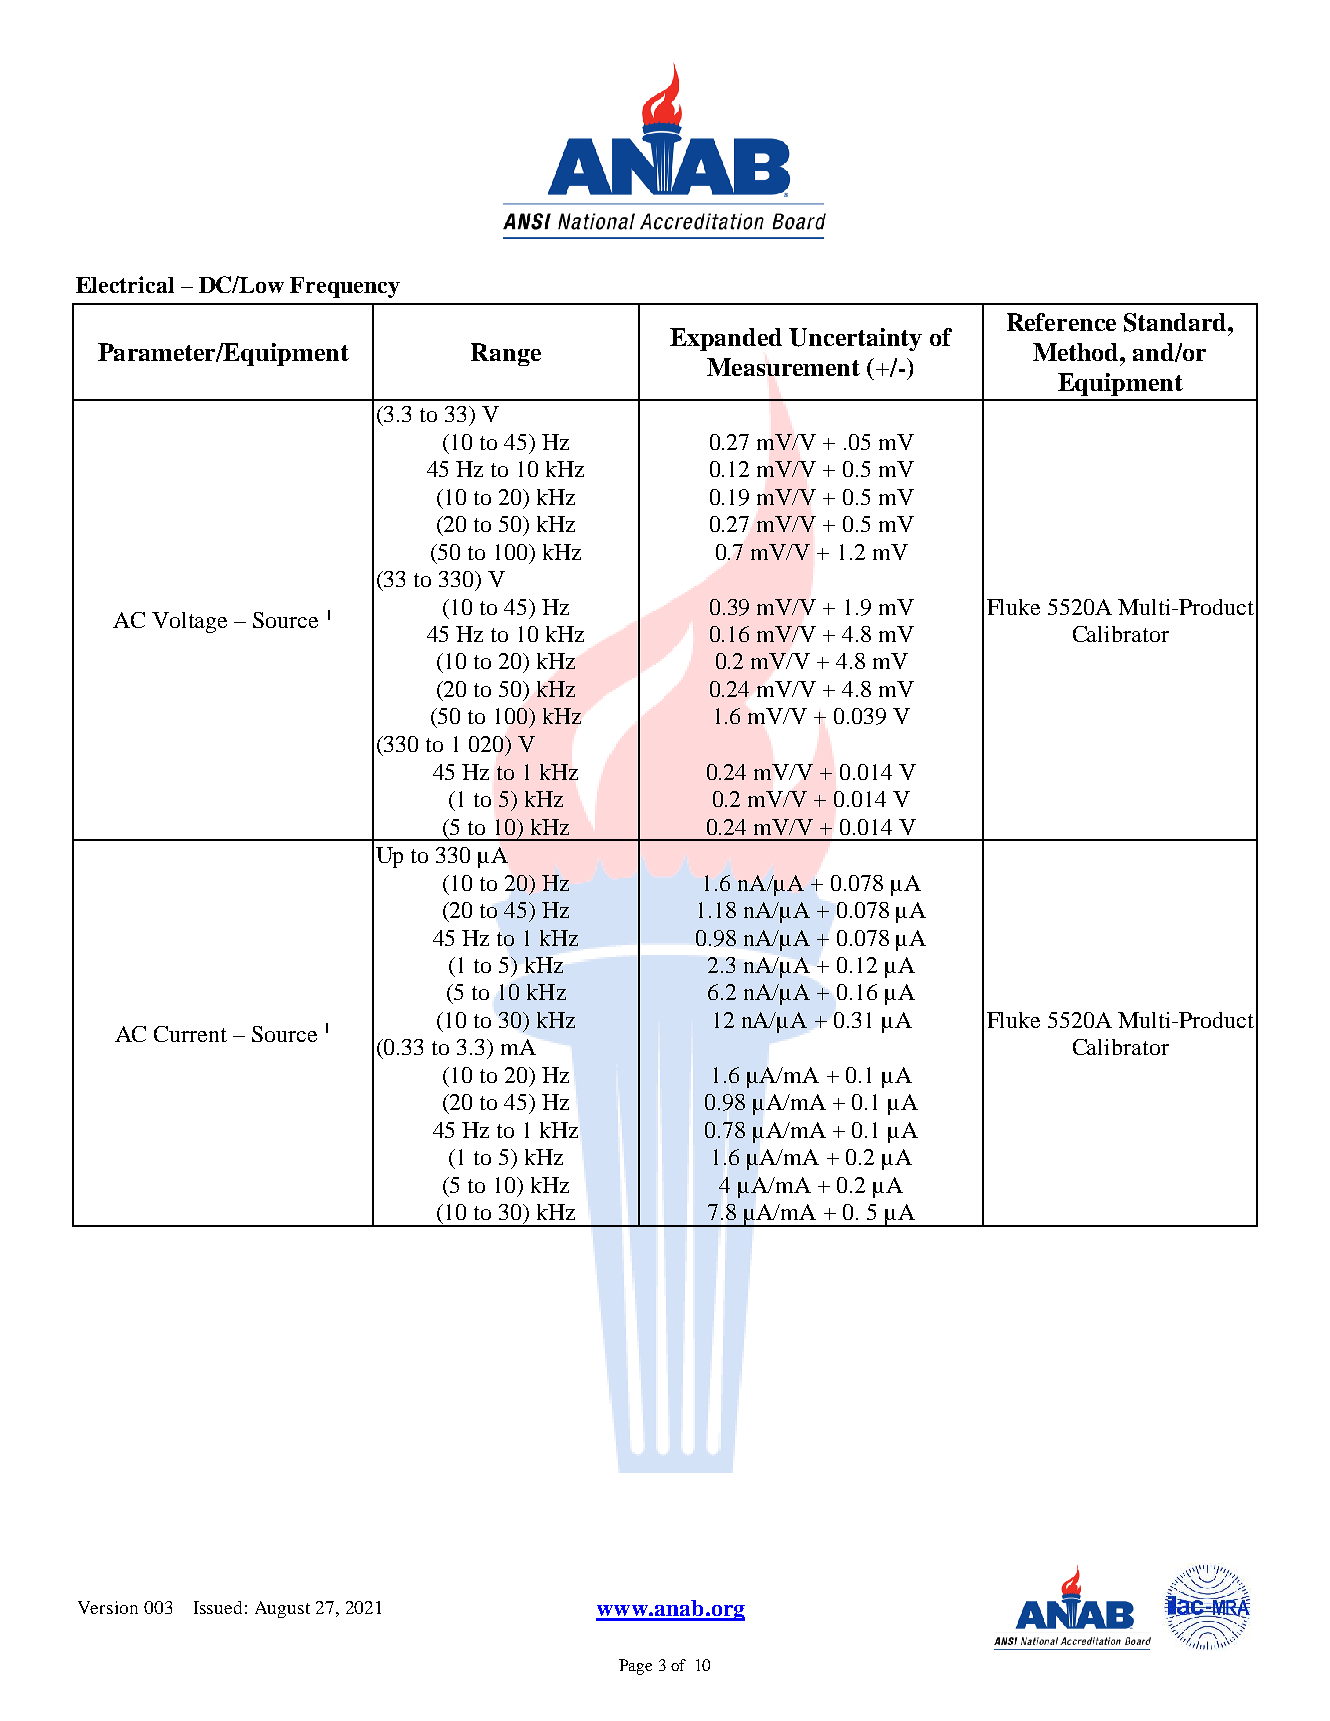 The height and width of the screenshot is (1721, 1330). Describe the element at coordinates (108, 1607) in the screenshot. I see `Version` at that location.
